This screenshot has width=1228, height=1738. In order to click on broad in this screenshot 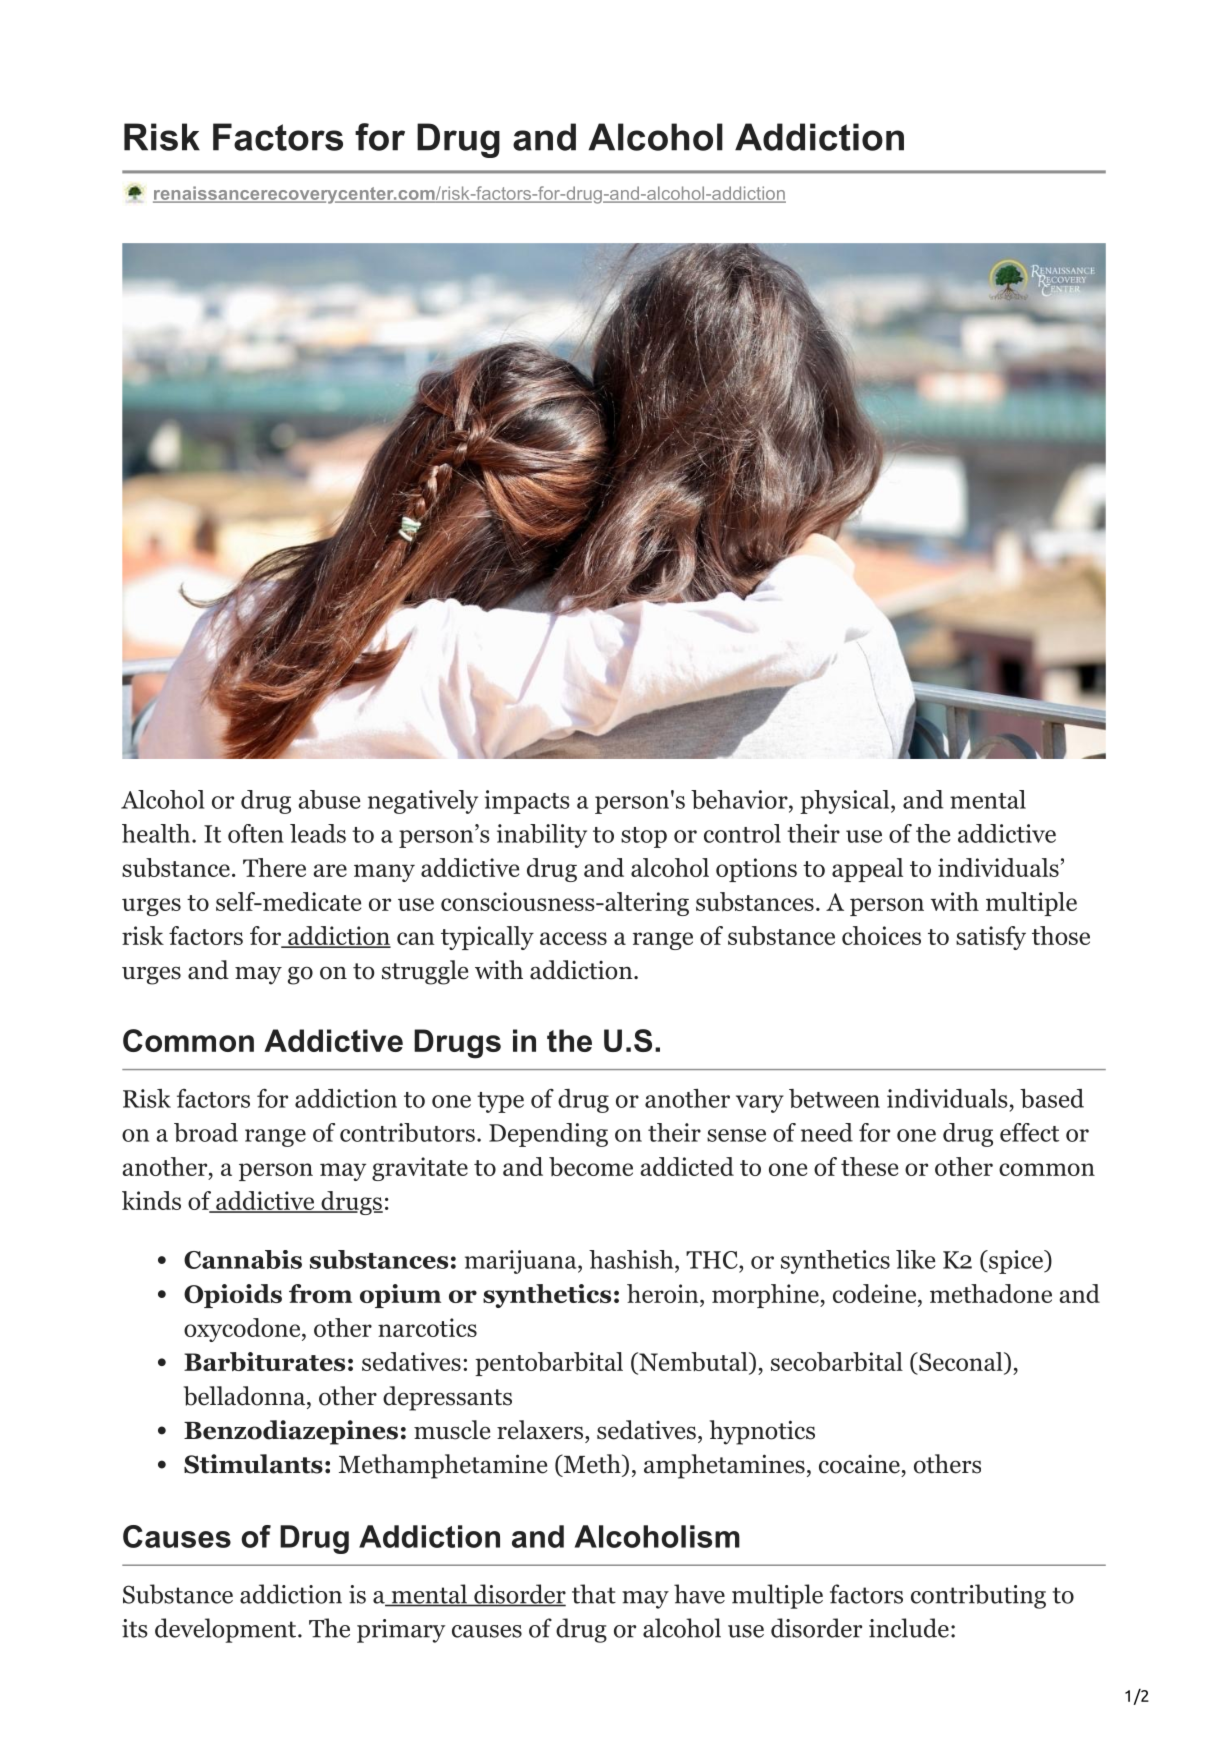, I will do `click(206, 1132)`.
